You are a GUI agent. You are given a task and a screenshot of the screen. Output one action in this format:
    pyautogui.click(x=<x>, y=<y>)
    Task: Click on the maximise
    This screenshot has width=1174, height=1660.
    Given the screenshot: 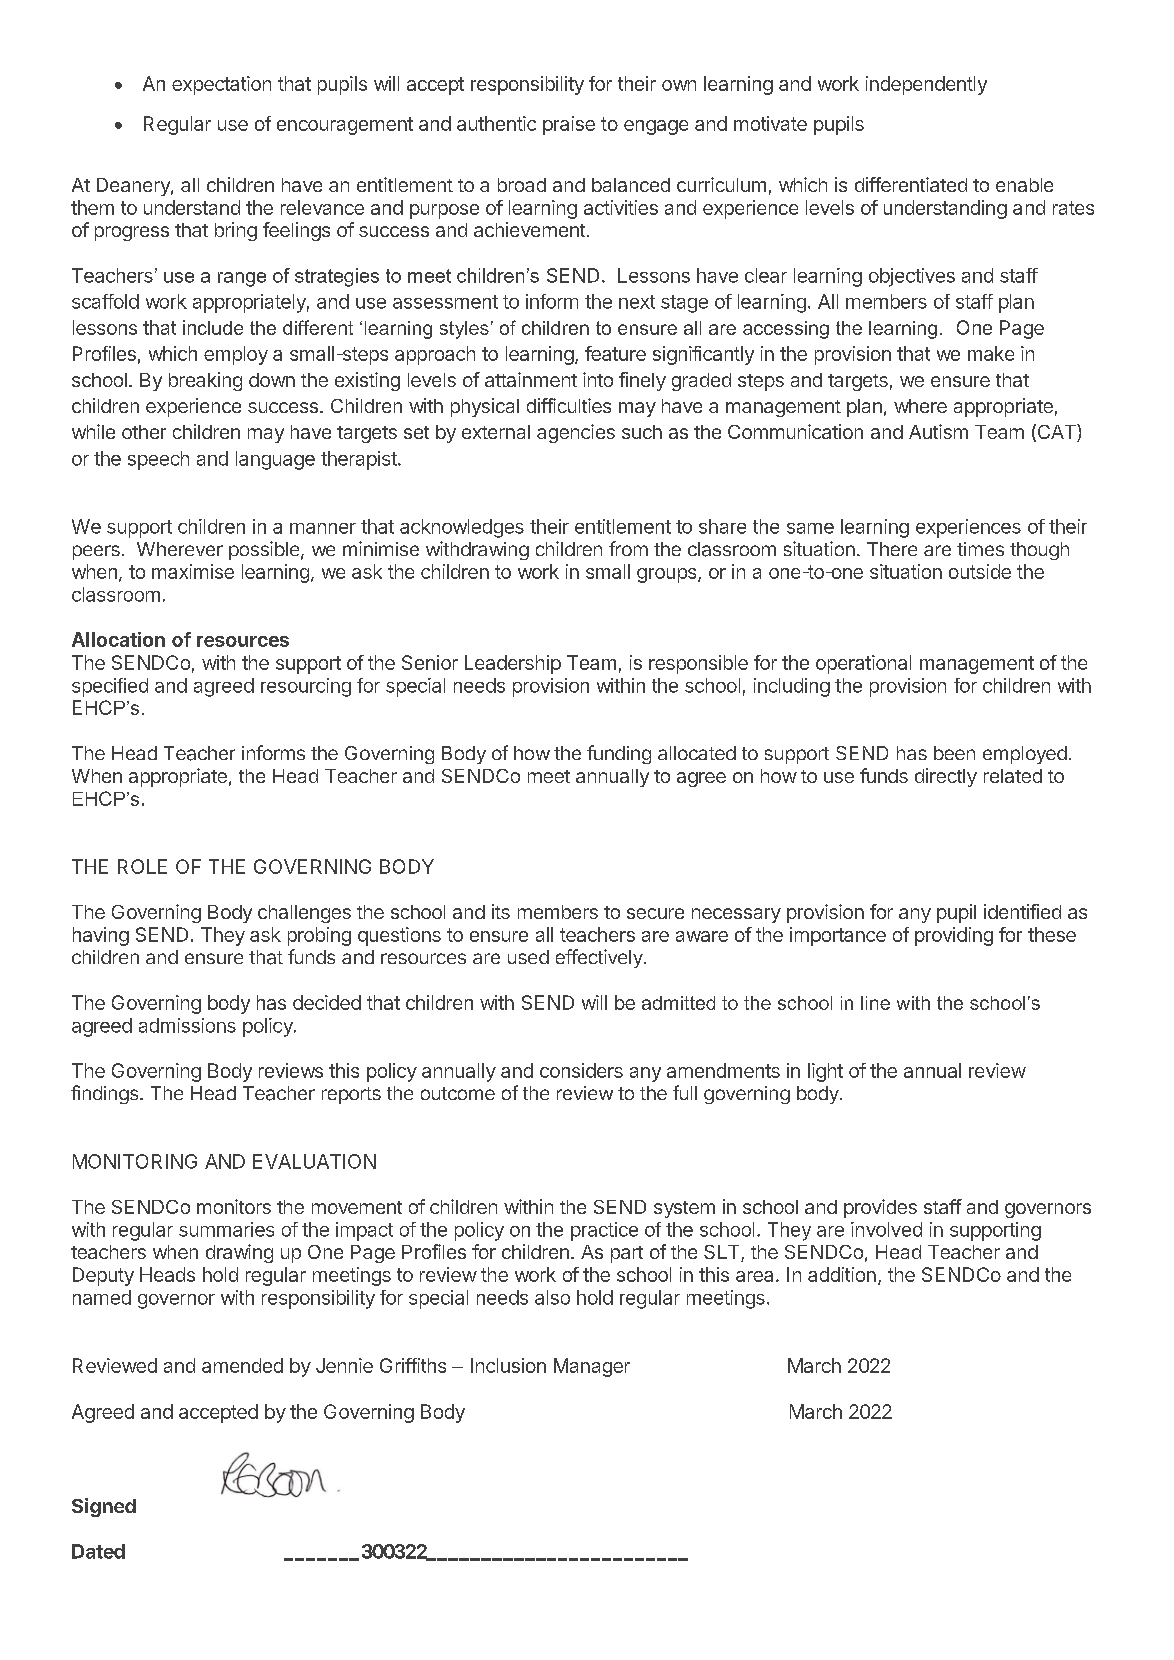 What is the action you would take?
    pyautogui.click(x=193, y=571)
